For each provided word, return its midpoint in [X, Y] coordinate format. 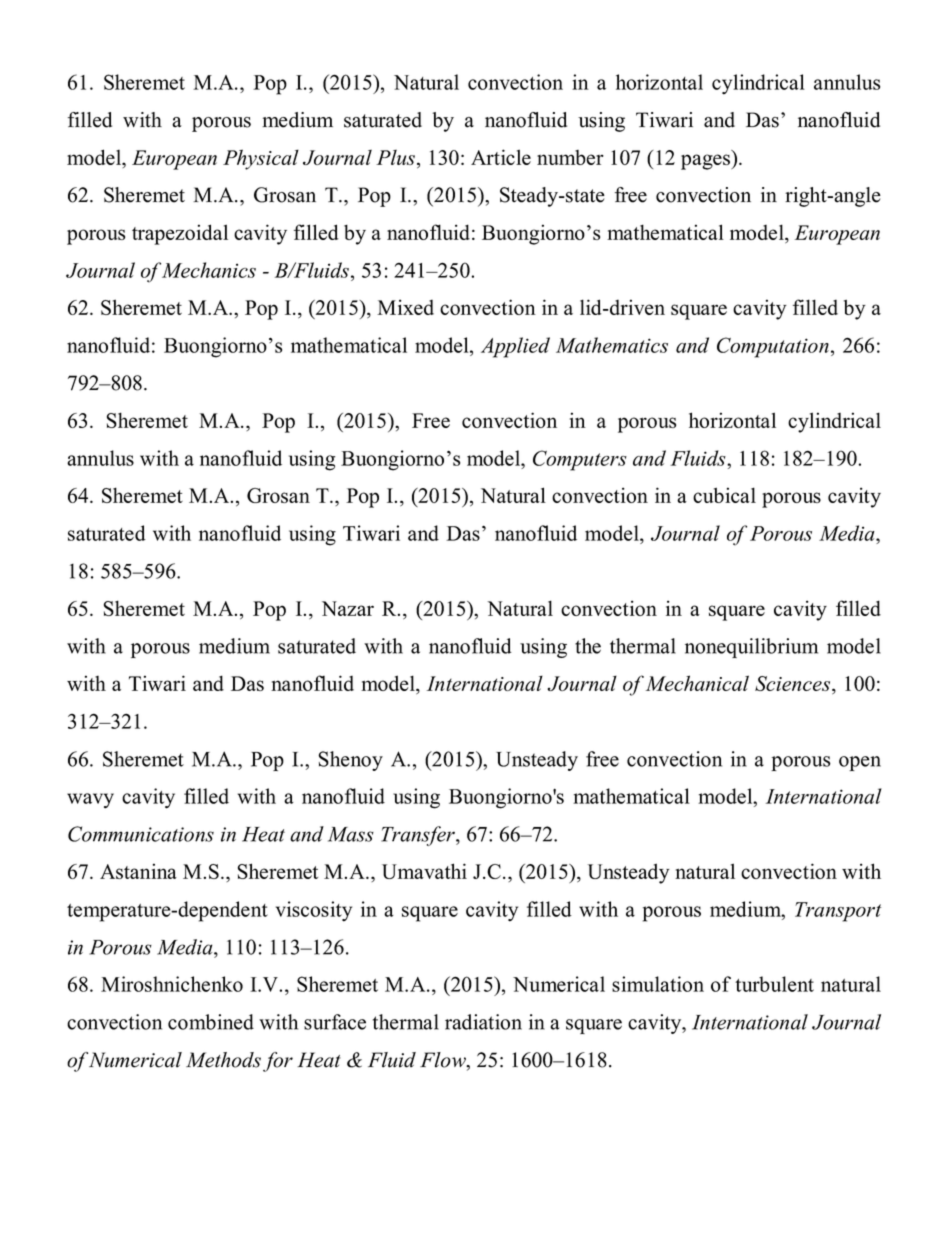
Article [501, 157]
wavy [90, 801]
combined [211, 1022]
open [860, 763]
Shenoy [351, 761]
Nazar [348, 608]
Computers [580, 460]
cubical [724, 495]
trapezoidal [180, 234]
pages [706, 162]
